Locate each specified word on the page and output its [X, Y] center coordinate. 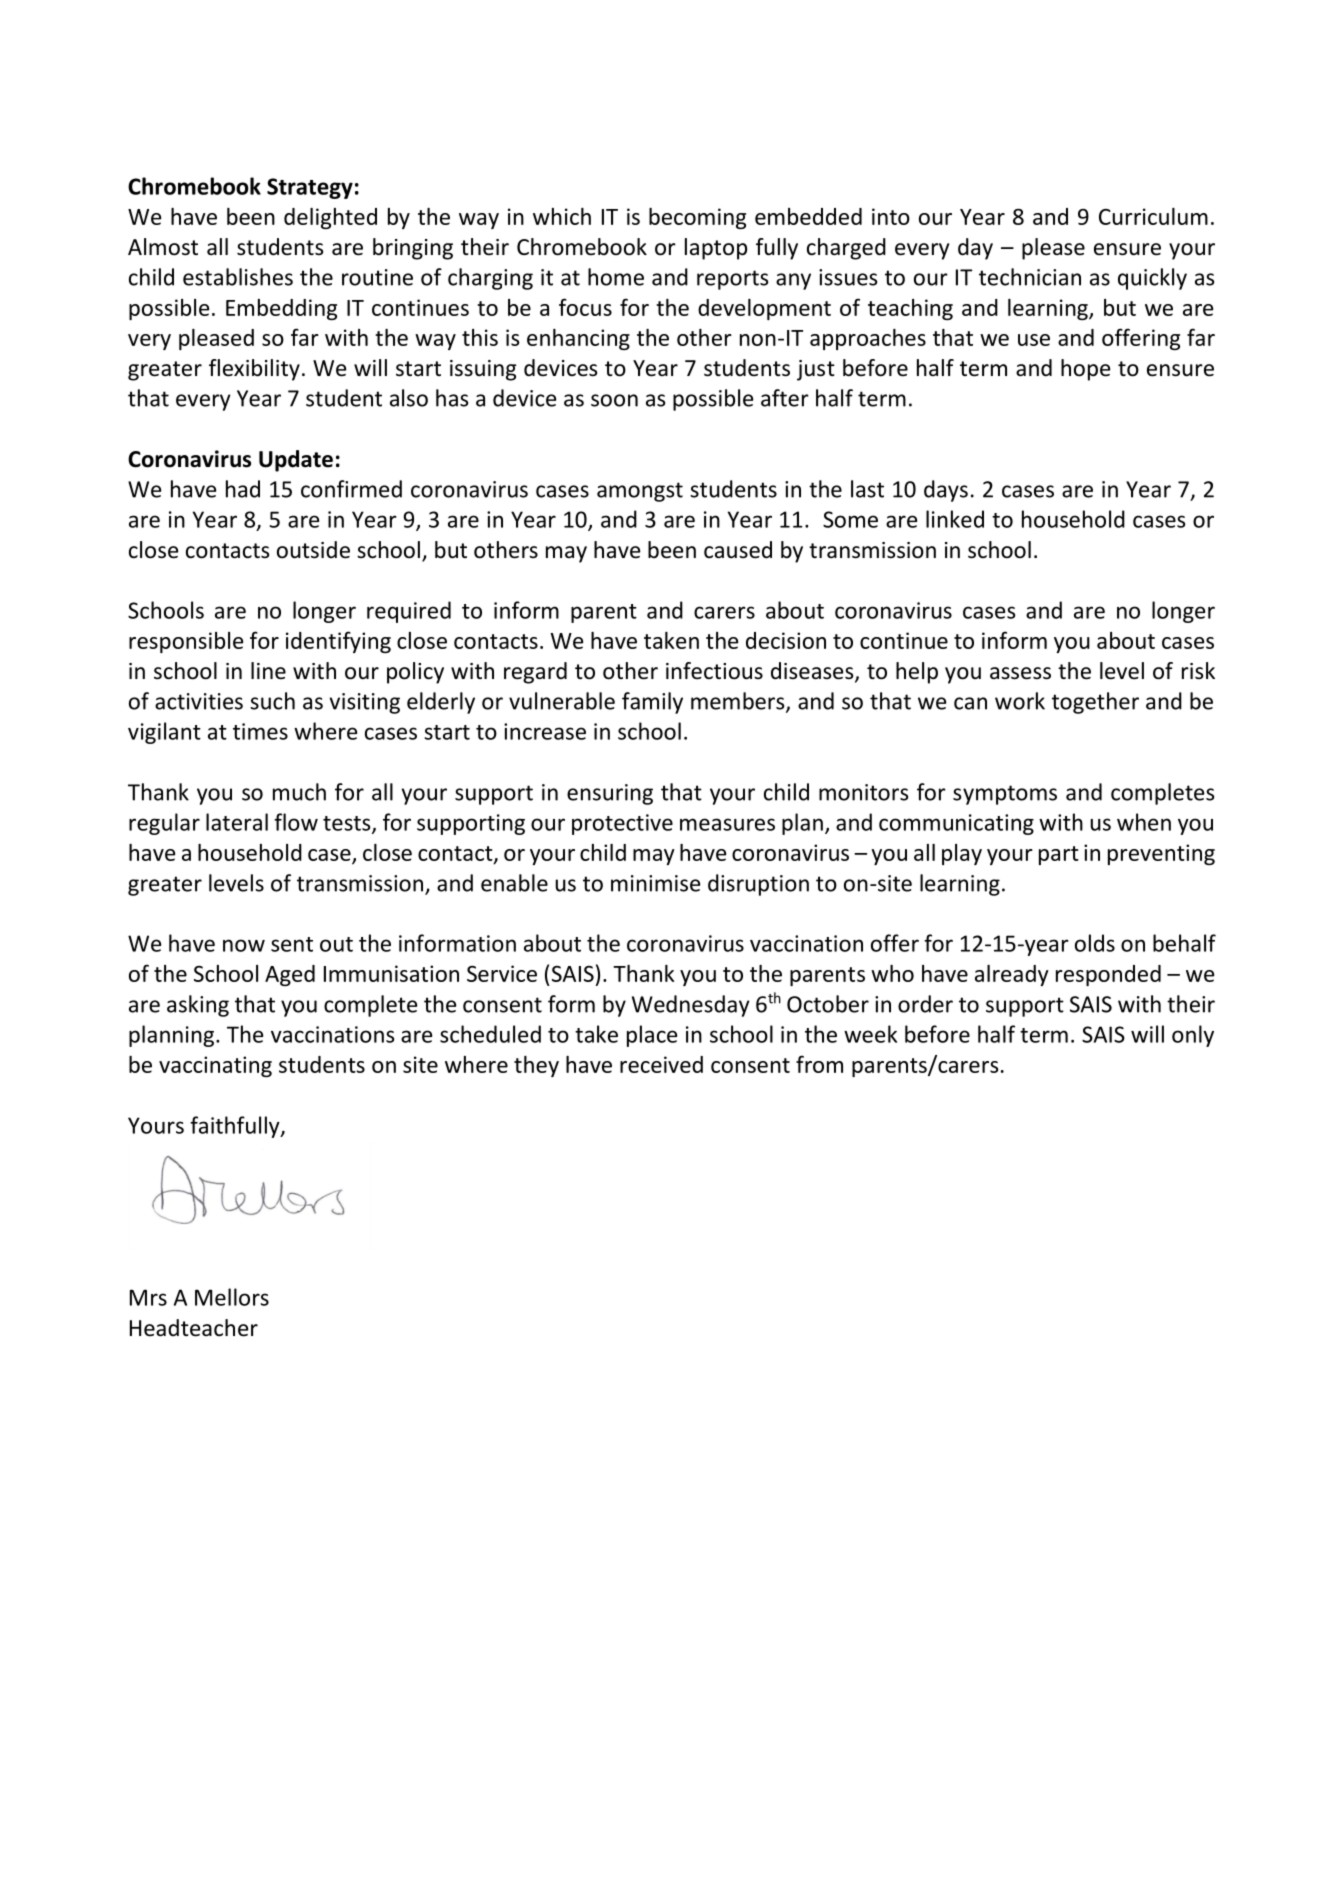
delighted [330, 218]
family [652, 703]
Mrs [148, 1297]
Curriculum [1153, 216]
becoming [697, 218]
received [661, 1064]
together [1095, 703]
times [260, 731]
